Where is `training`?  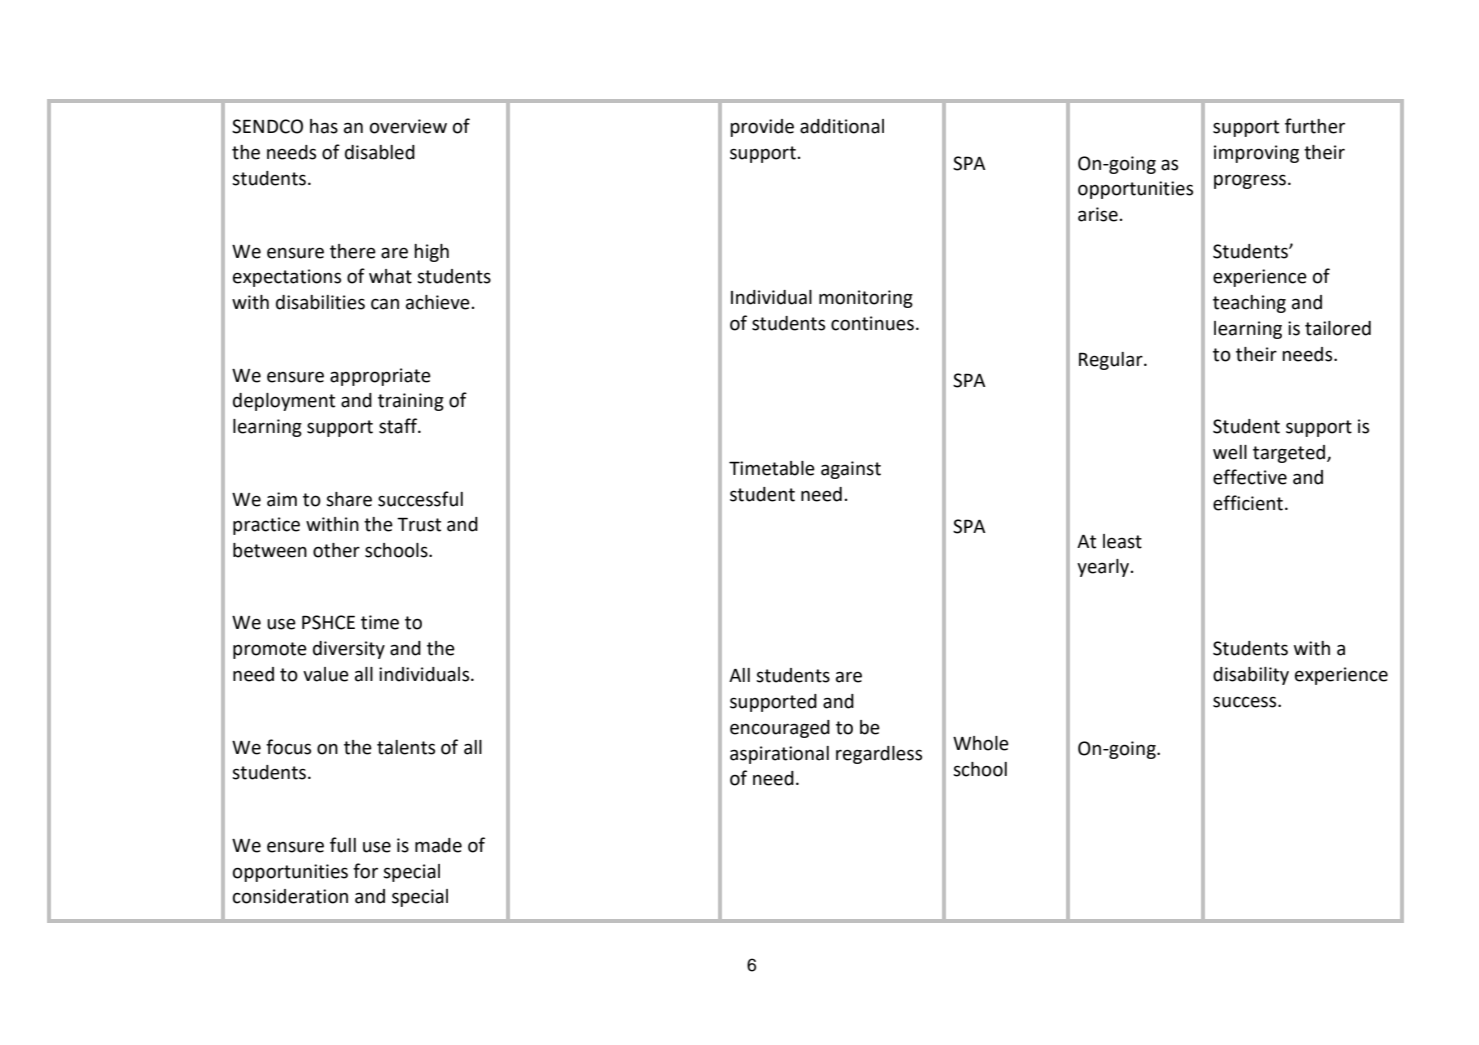
training is located at coordinates (411, 402).
